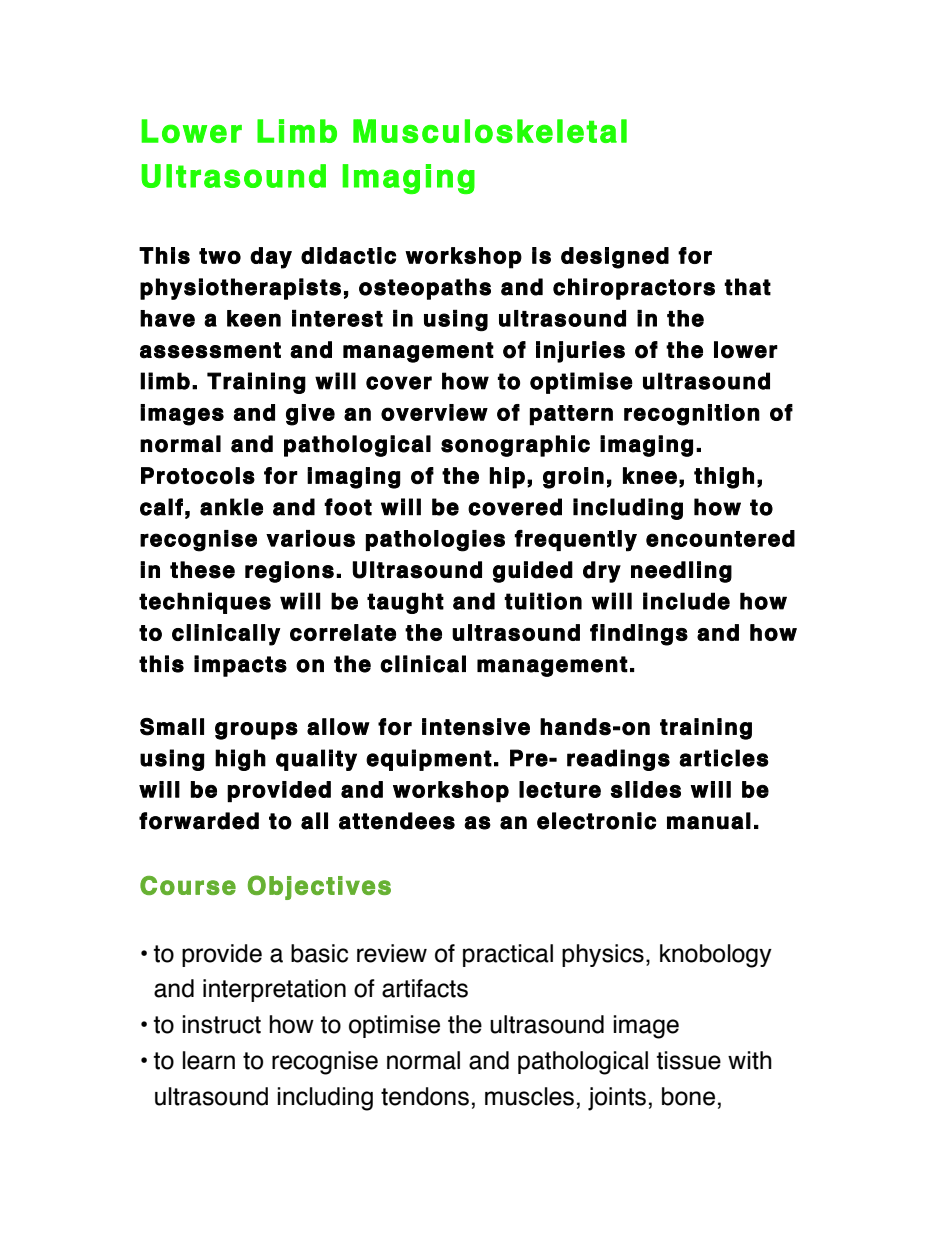  I want to click on designed, so click(615, 258).
